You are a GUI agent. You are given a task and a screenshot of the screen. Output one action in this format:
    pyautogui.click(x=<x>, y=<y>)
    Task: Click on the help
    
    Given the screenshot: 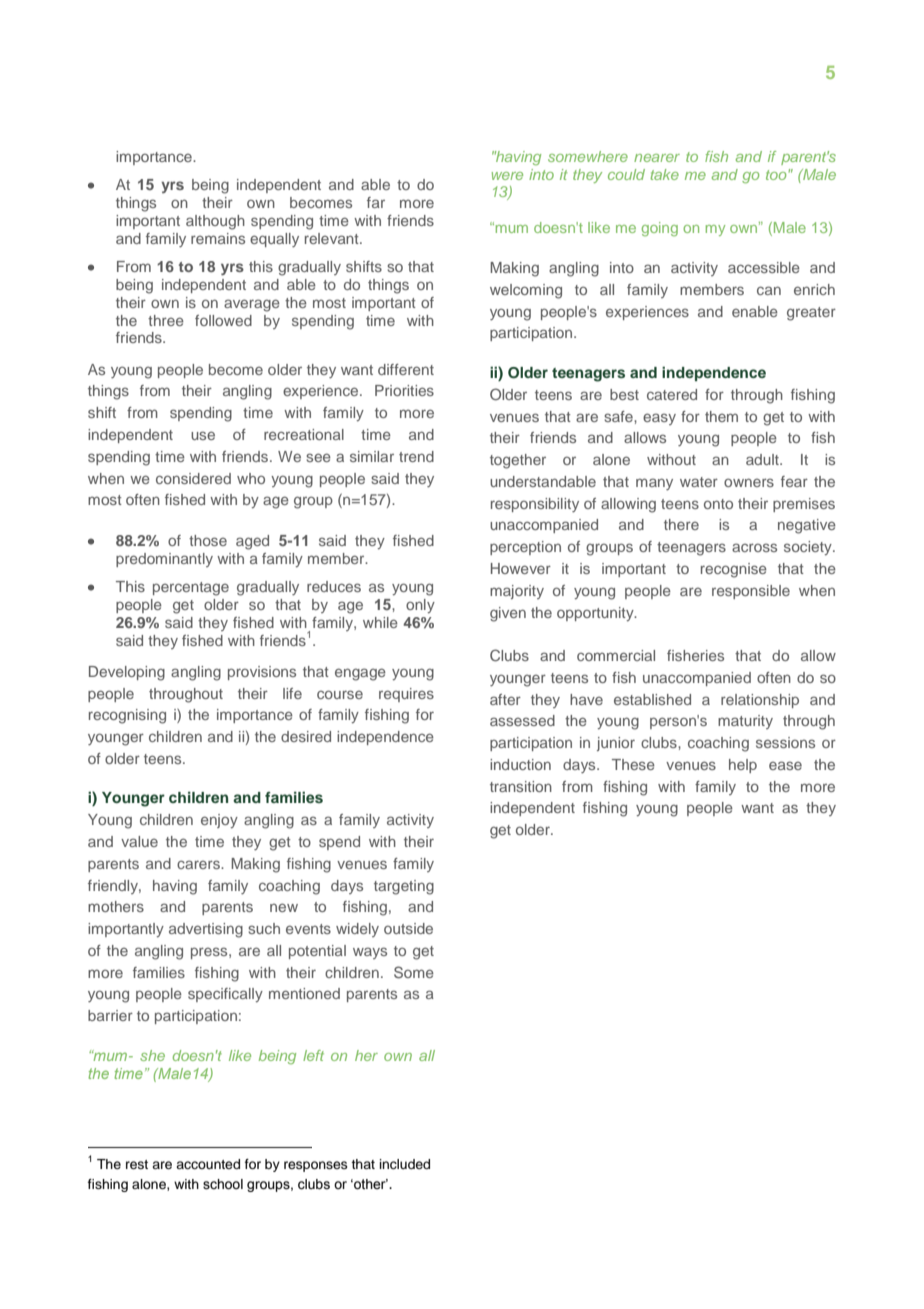 What is the action you would take?
    pyautogui.click(x=743, y=766)
